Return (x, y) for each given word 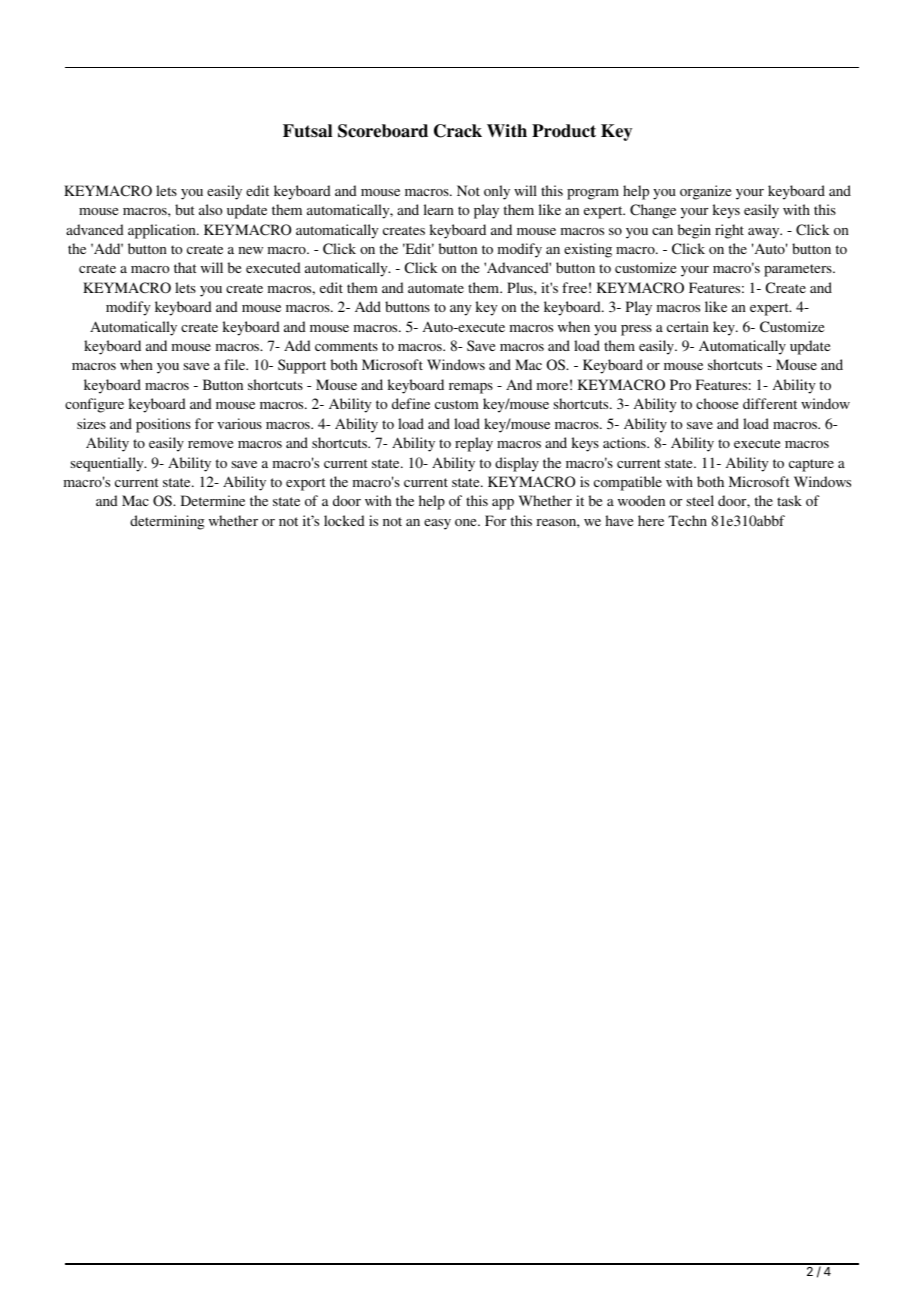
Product (564, 131)
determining (167, 522)
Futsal (307, 131)
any (460, 310)
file (236, 364)
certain (688, 326)
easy (437, 524)
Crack (458, 131)
